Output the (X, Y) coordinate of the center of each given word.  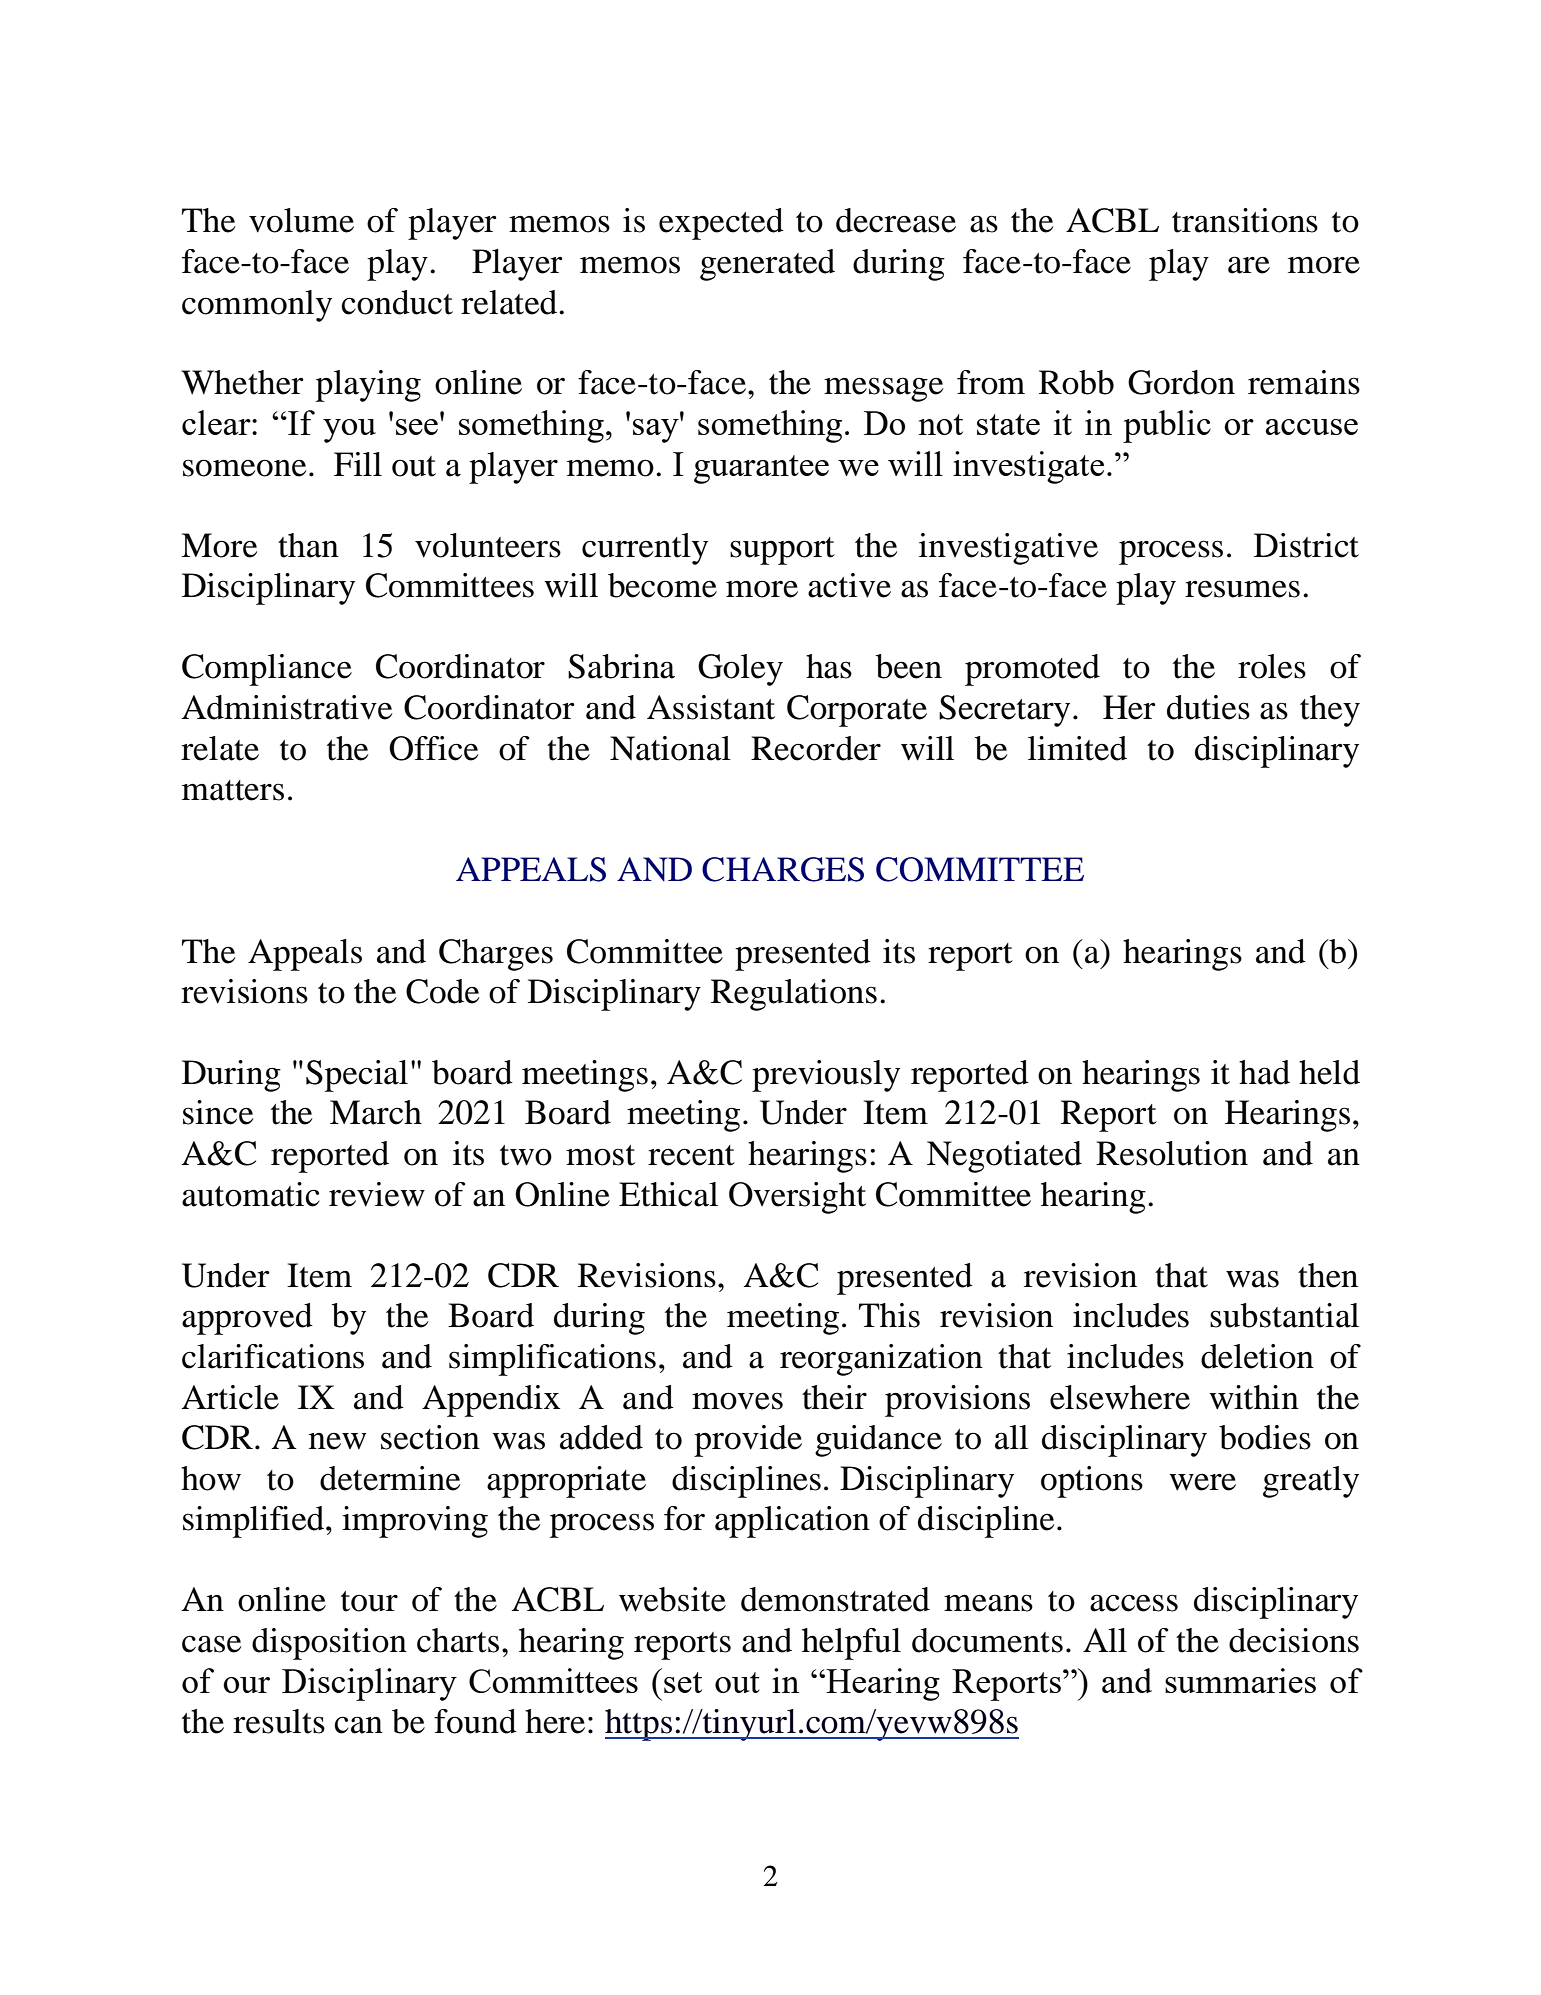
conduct (397, 302)
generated (767, 265)
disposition (329, 1644)
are (1249, 265)
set (683, 1682)
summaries (1240, 1680)
